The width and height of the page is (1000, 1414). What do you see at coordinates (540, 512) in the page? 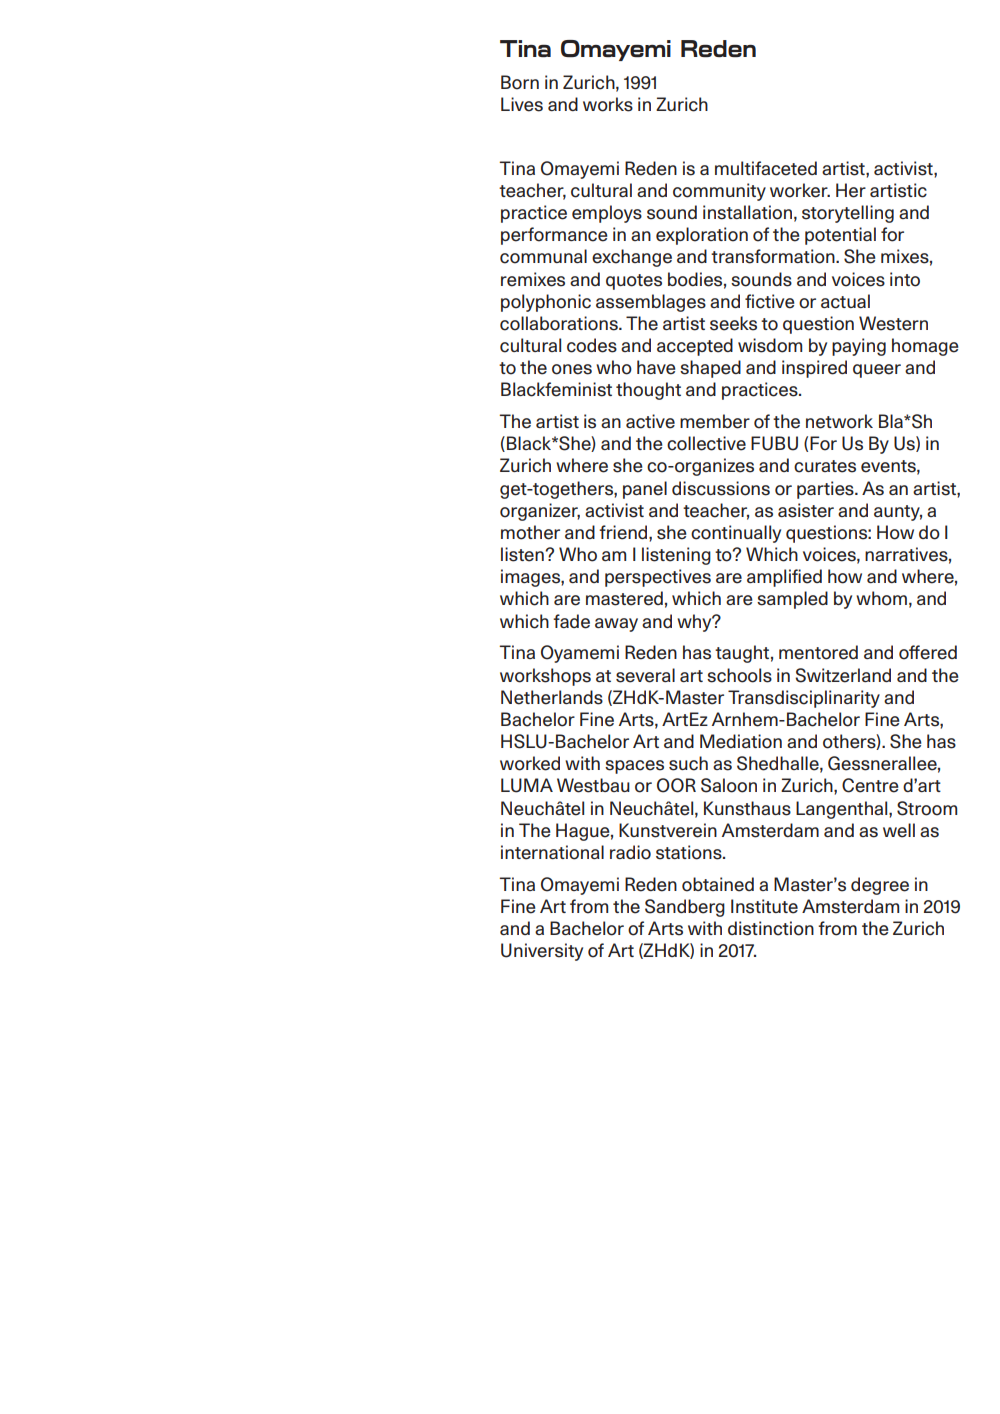
I see `organizer` at bounding box center [540, 512].
